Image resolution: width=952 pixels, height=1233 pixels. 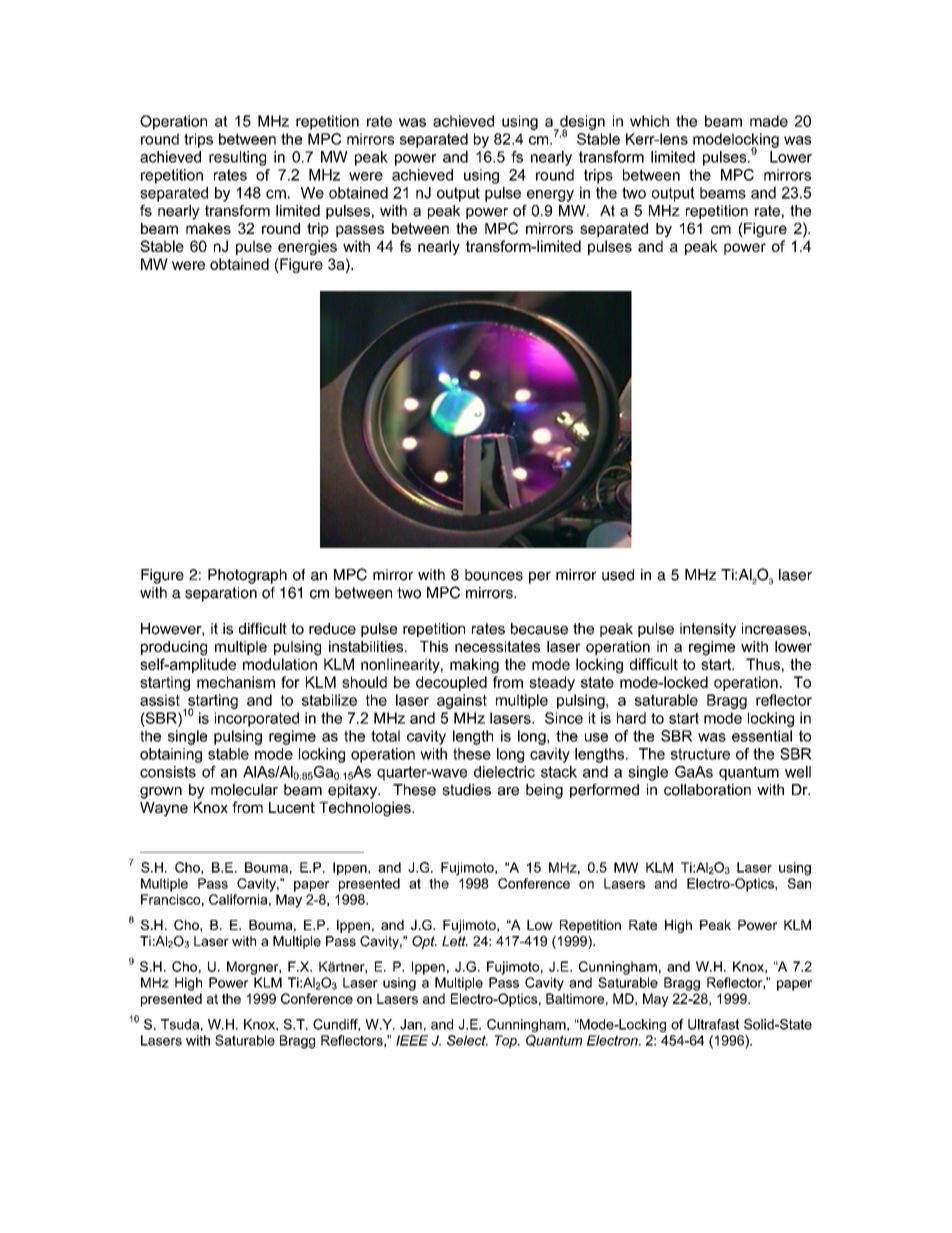 I want to click on energy, so click(x=550, y=196).
